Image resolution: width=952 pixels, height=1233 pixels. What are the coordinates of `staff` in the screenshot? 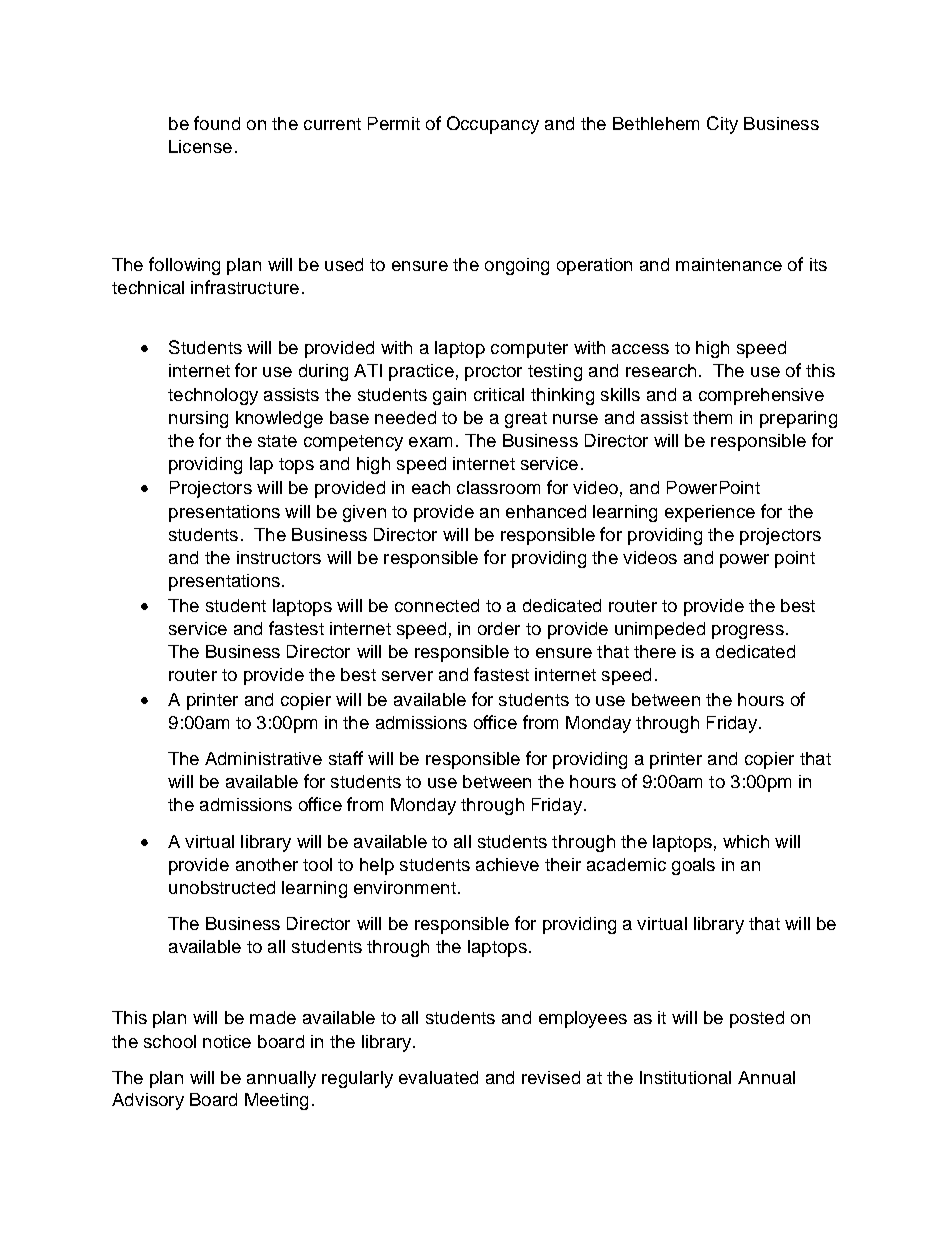 It's located at (346, 758).
